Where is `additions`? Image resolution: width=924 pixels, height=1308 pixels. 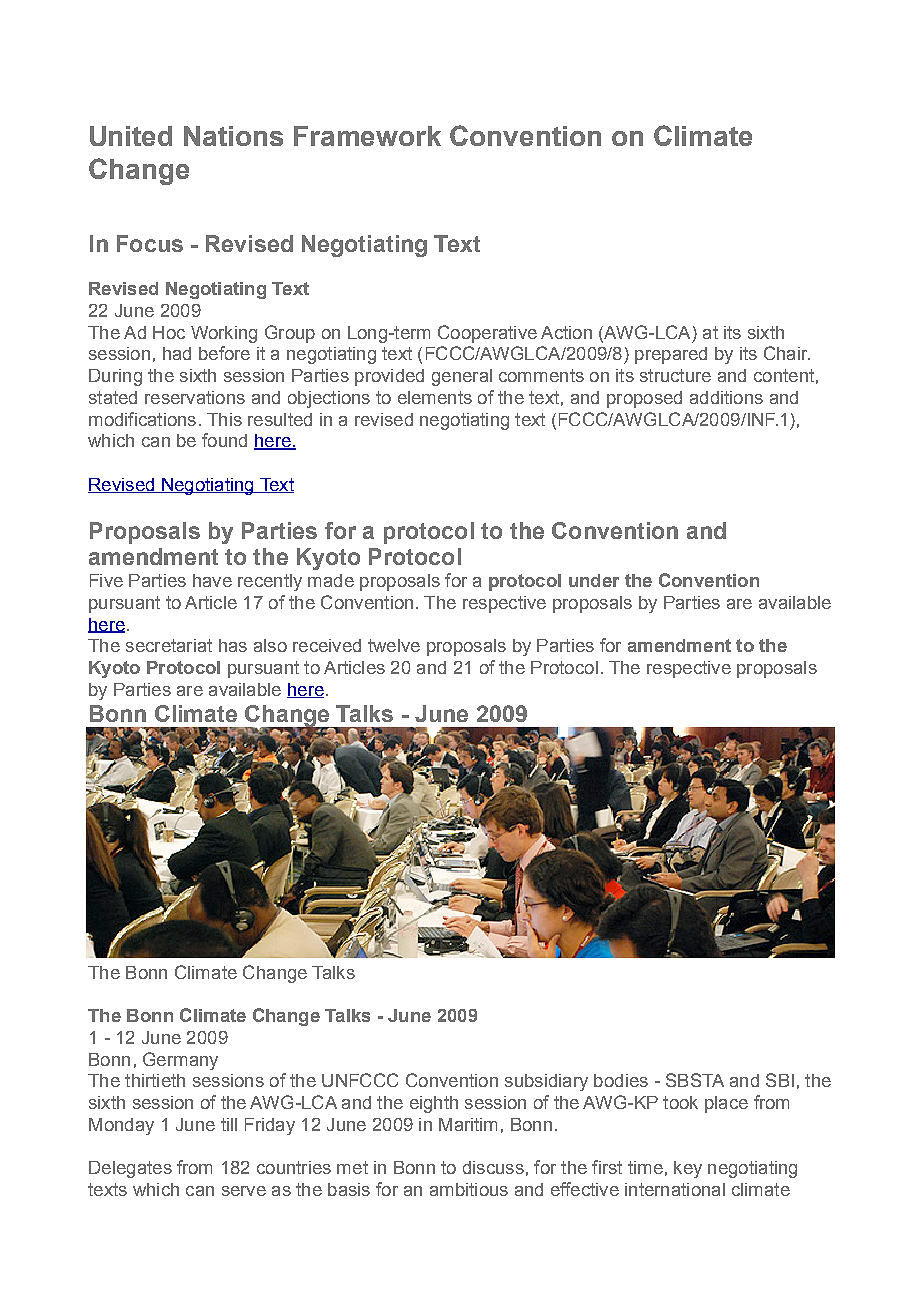 additions is located at coordinates (726, 397).
